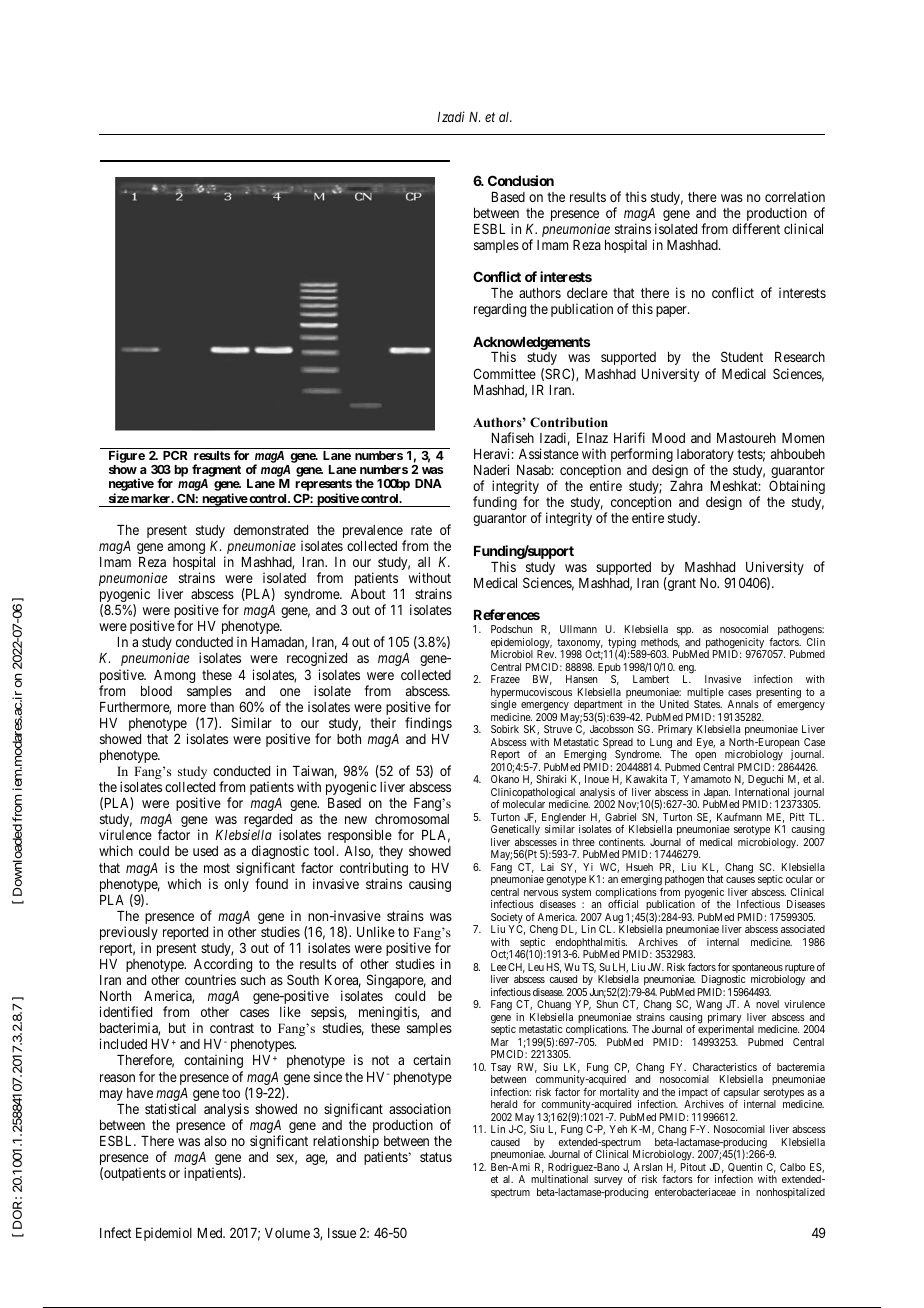  I want to click on they, so click(391, 852).
